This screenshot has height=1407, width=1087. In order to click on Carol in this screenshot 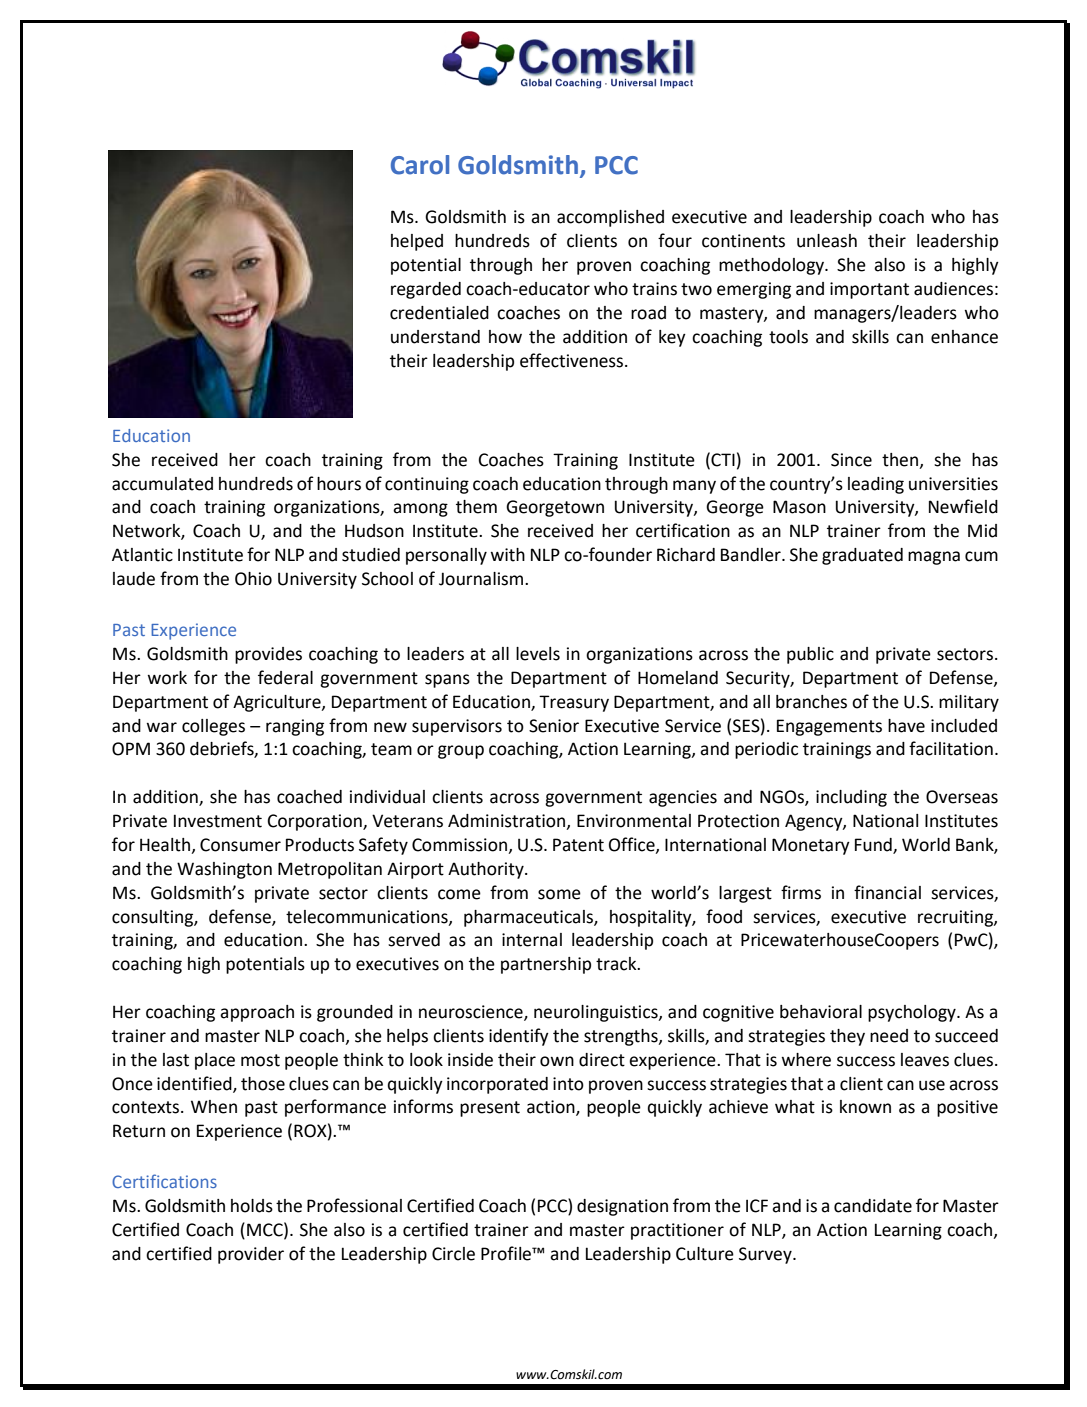, I will do `click(420, 165)`.
